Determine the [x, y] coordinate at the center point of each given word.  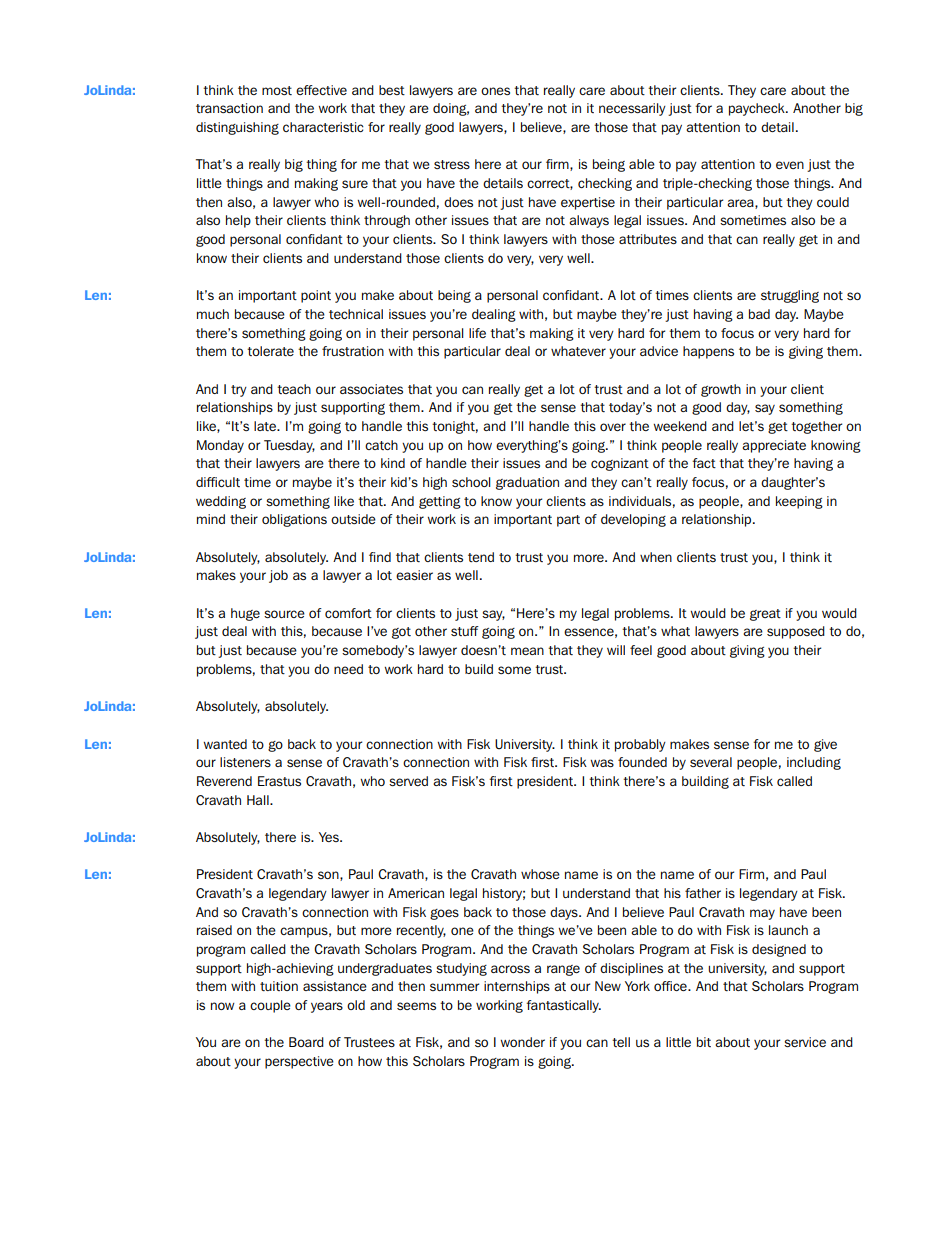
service [805, 1042]
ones [495, 91]
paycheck [758, 109]
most [277, 90]
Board [306, 1042]
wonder [523, 1042]
